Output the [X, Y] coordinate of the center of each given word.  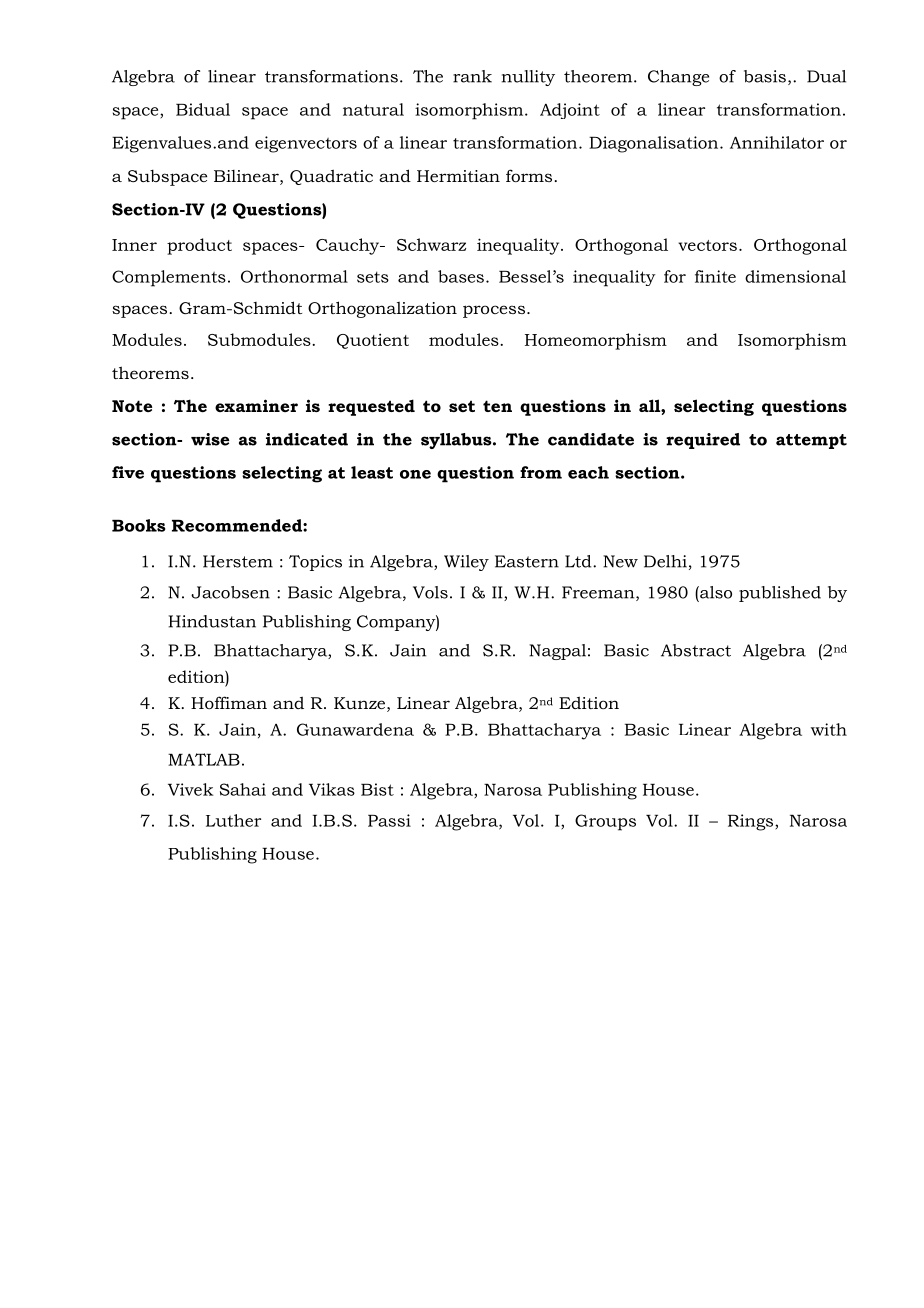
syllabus [457, 441]
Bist [377, 789]
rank [472, 76]
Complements [169, 278]
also [715, 592]
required [703, 441]
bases [461, 276]
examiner [256, 405]
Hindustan [212, 621]
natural [373, 109]
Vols [430, 592]
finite [715, 276]
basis [765, 76]
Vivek [190, 789]
